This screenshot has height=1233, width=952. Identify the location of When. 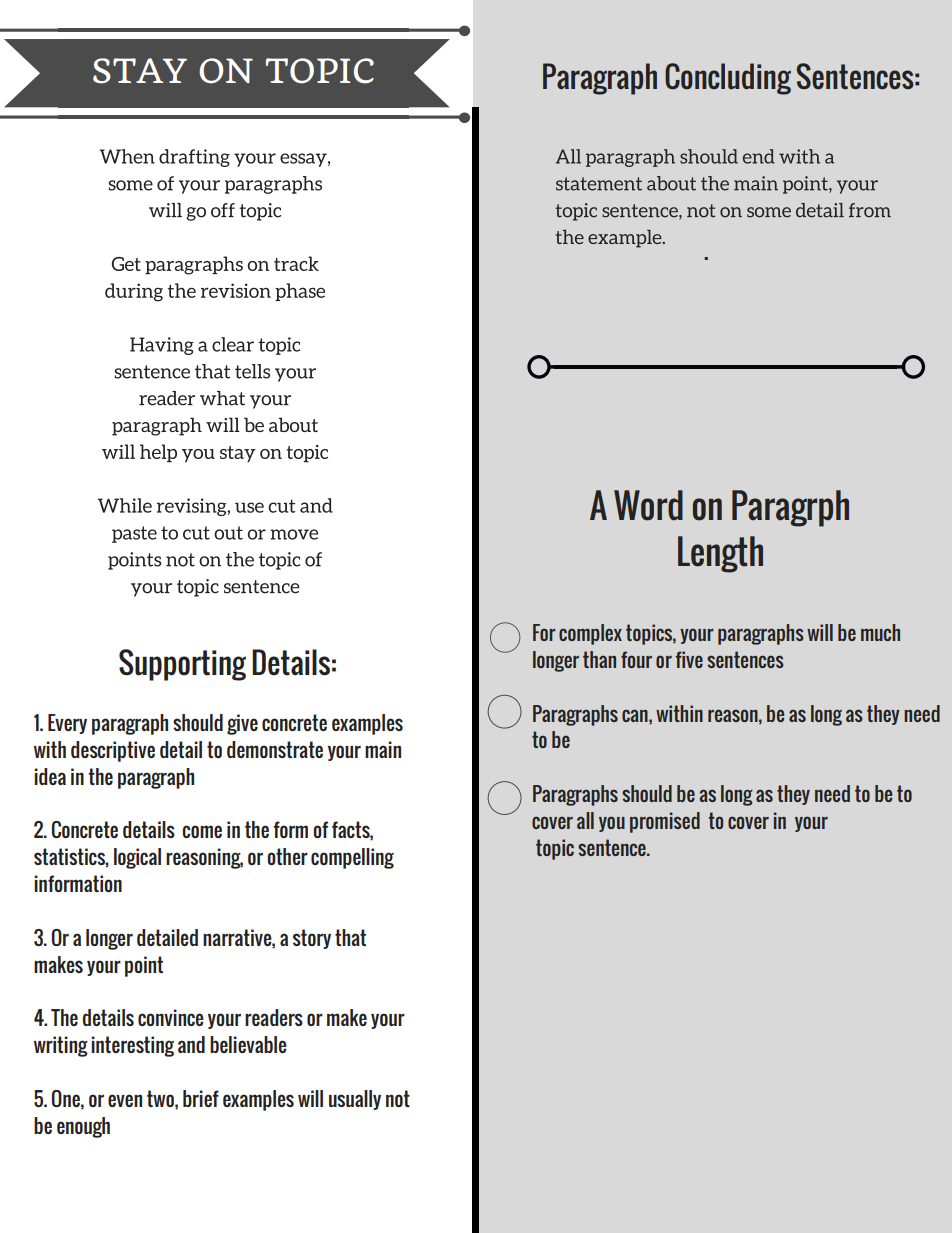
(127, 156).
